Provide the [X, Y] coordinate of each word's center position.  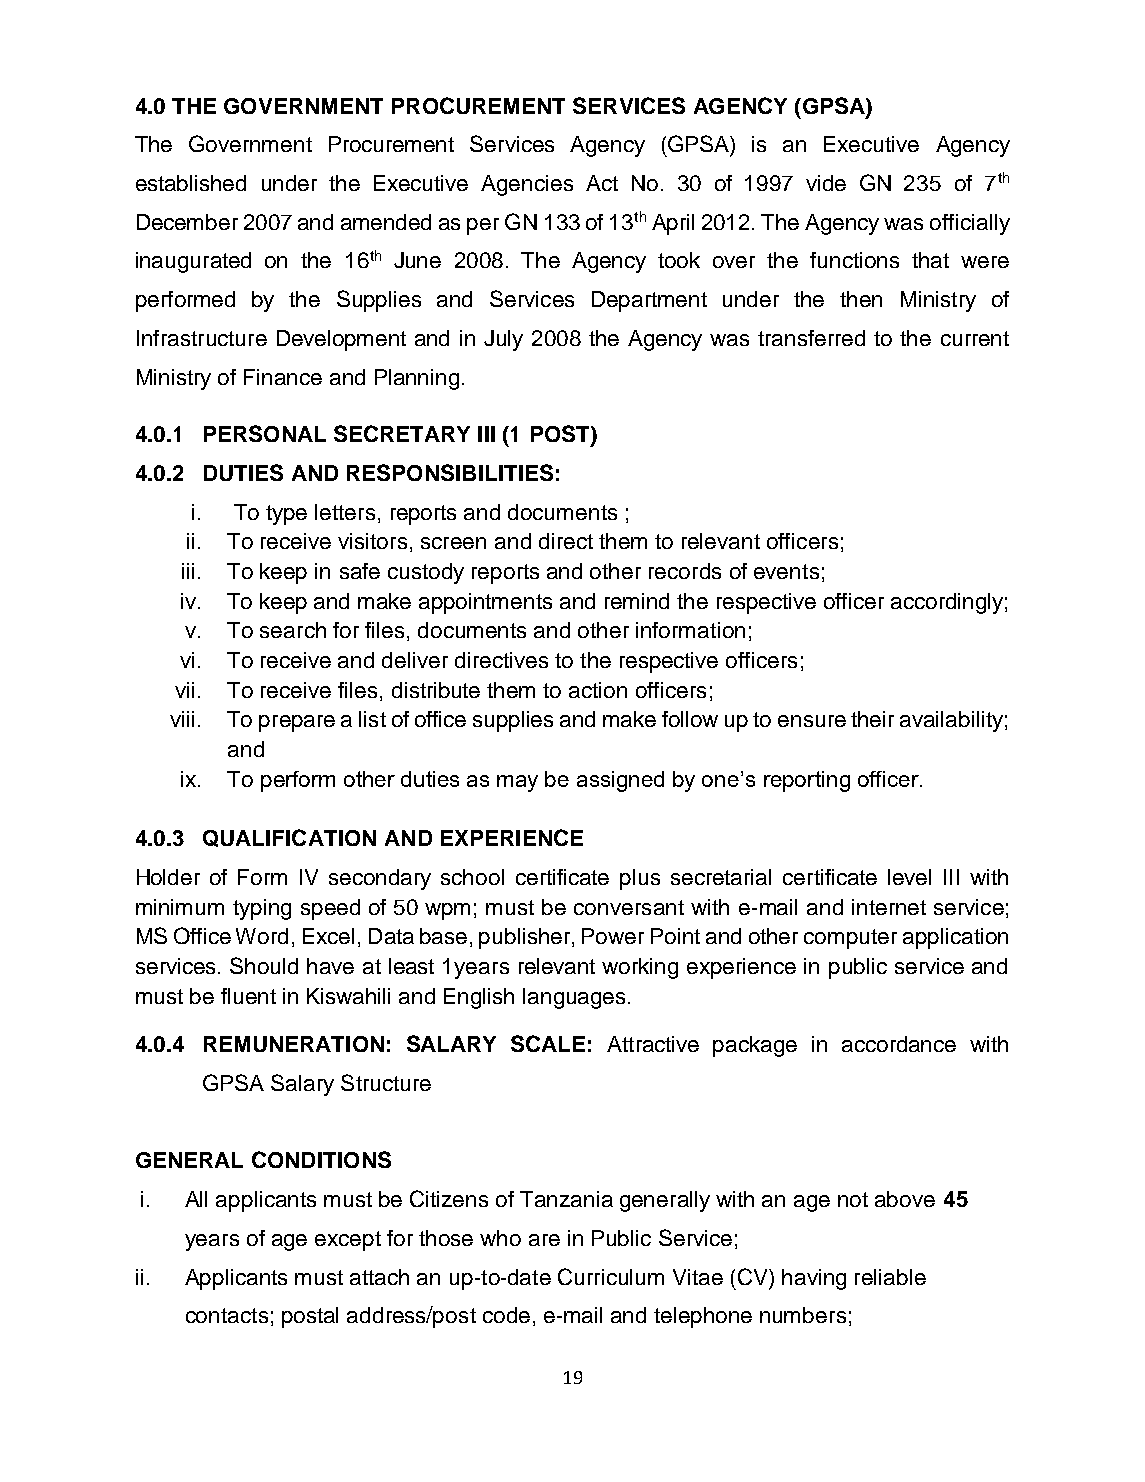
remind [637, 601]
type [286, 515]
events [786, 571]
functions [854, 260]
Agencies [527, 185]
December [187, 222]
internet [889, 907]
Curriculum [611, 1276]
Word [262, 936]
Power [613, 936]
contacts [227, 1315]
